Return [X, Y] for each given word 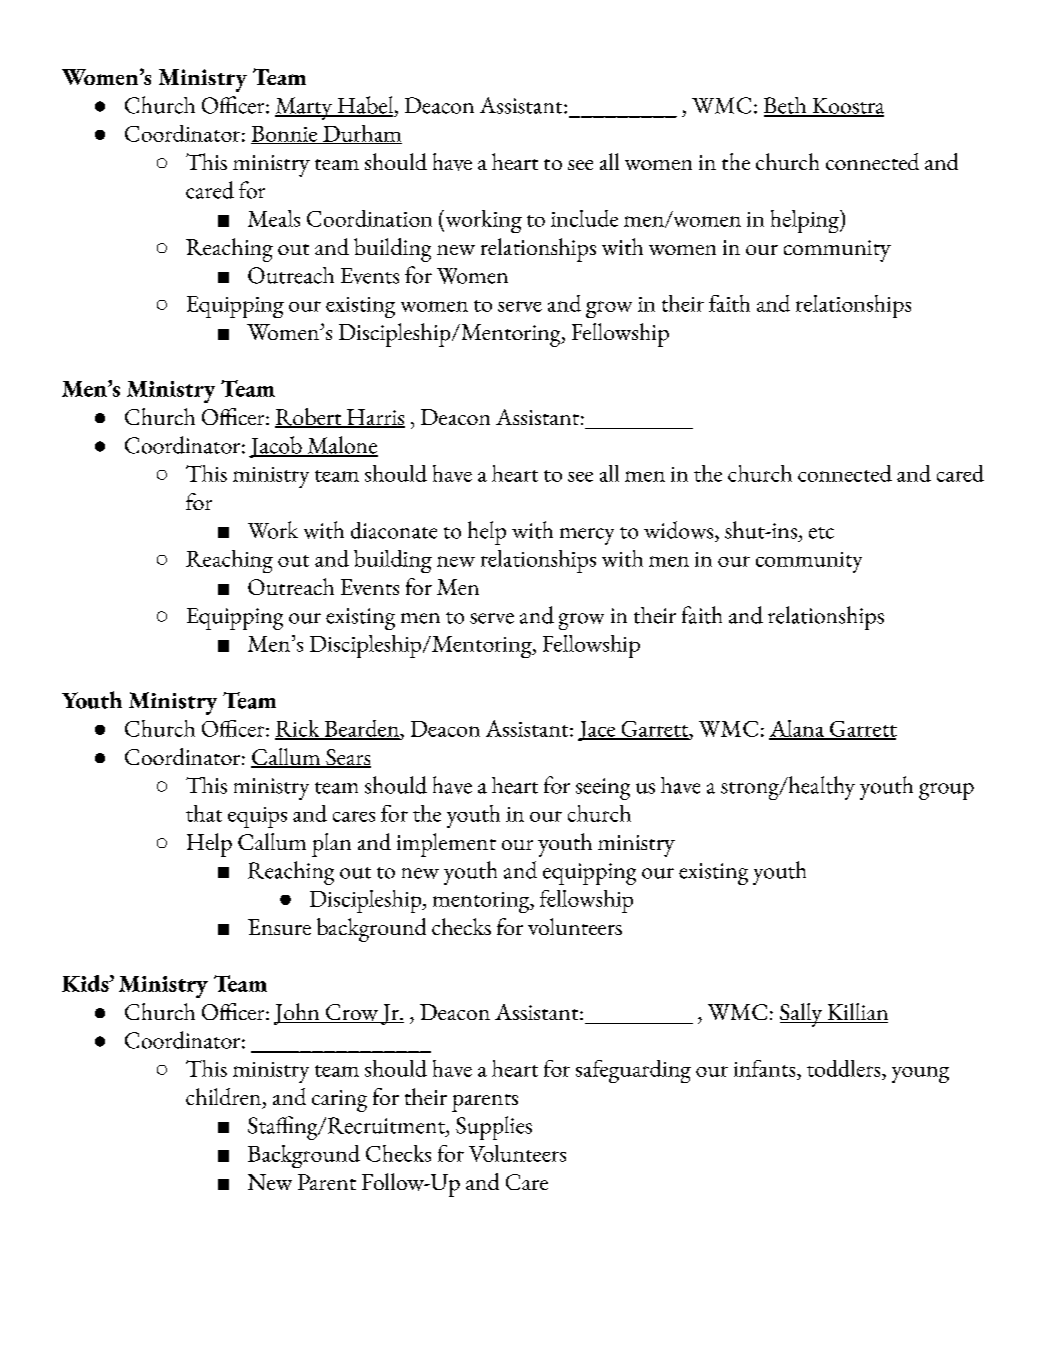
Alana [798, 729]
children [223, 1096]
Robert [309, 418]
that [204, 813]
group [946, 791]
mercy [587, 536]
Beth [786, 106]
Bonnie [285, 135]
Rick [298, 730]
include [584, 218]
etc [821, 533]
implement [446, 845]
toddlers [845, 1068]
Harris [375, 418]
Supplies [494, 1128]
